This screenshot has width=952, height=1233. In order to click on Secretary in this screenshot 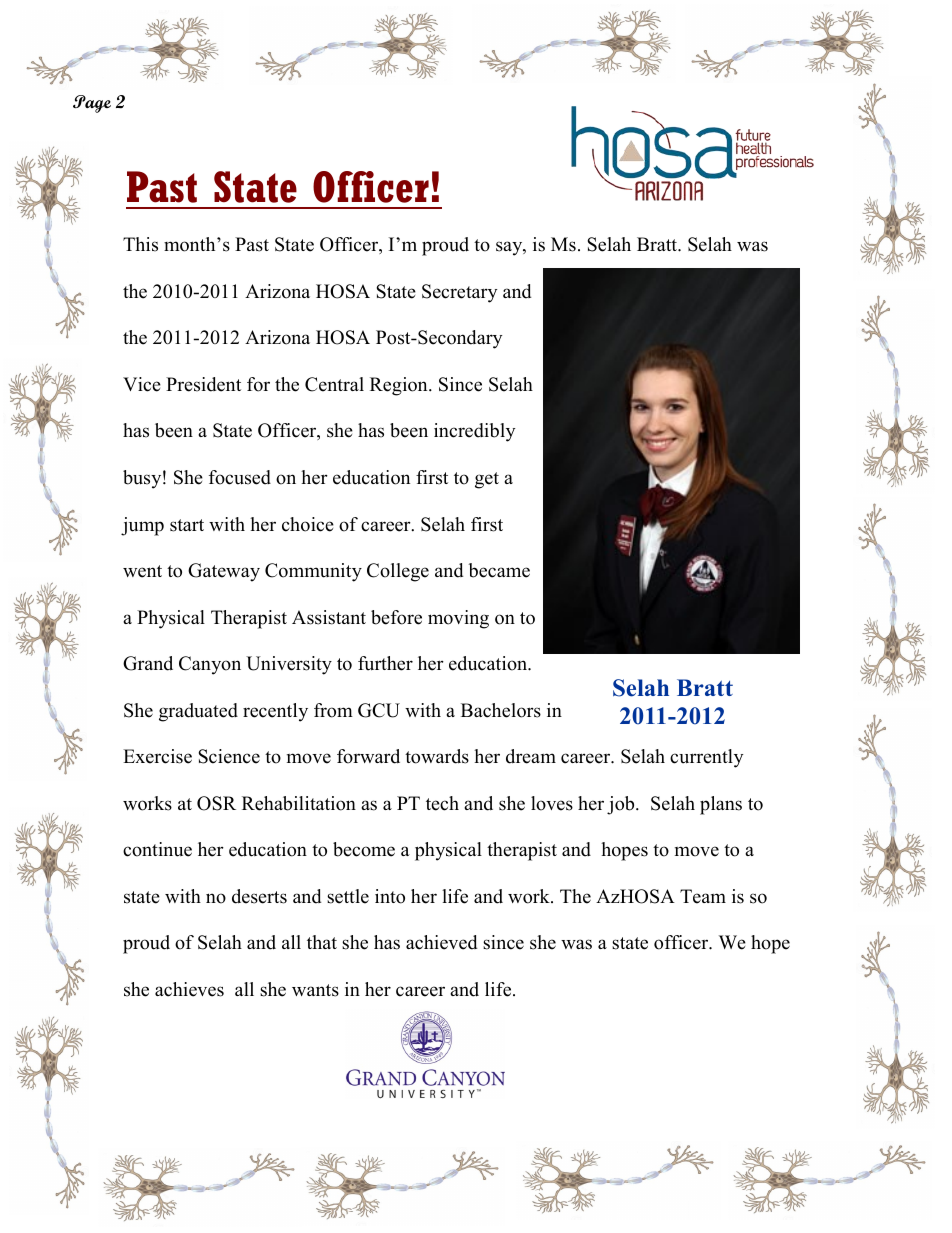, I will do `click(459, 293)`.
